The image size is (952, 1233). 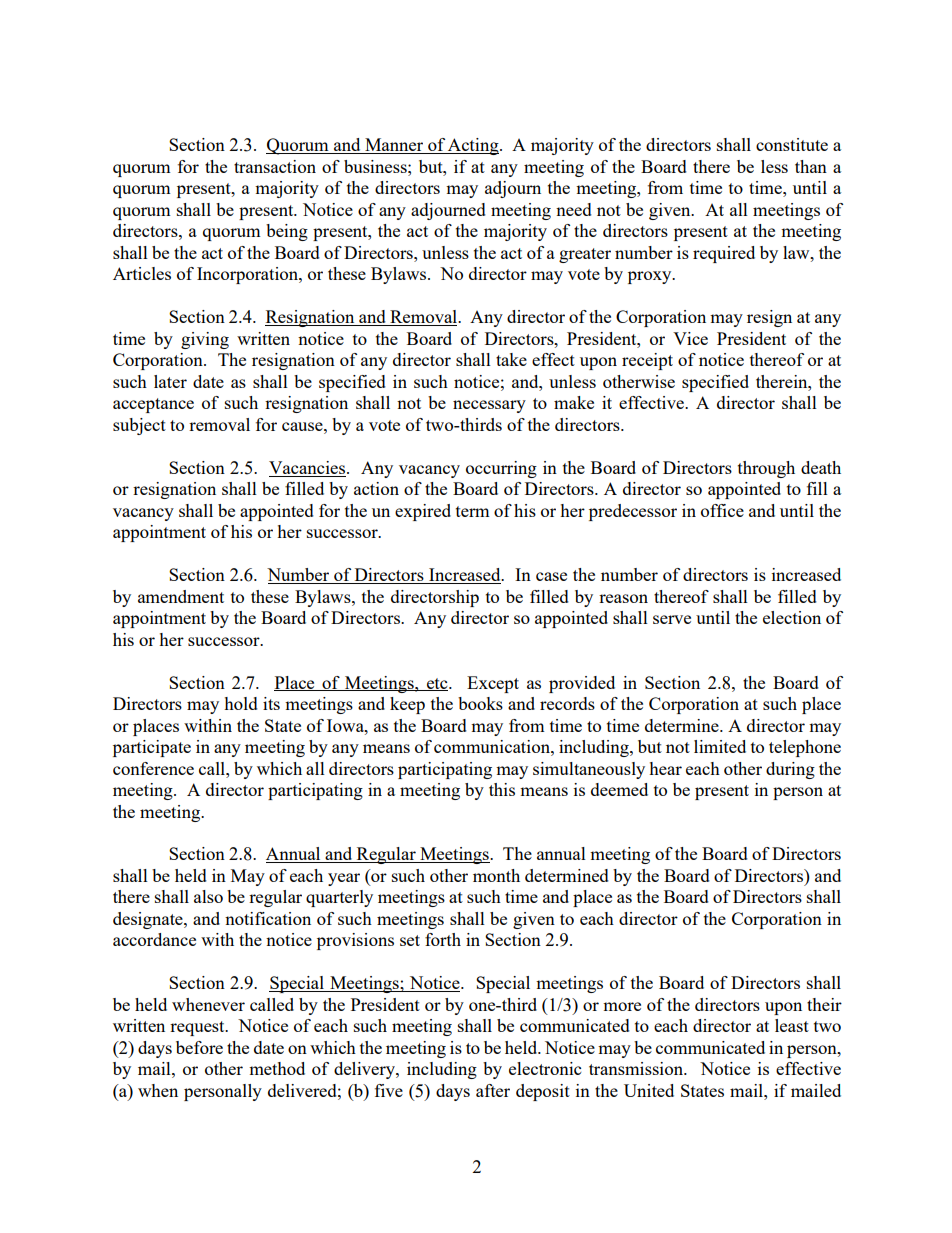 I want to click on least, so click(x=792, y=1025).
